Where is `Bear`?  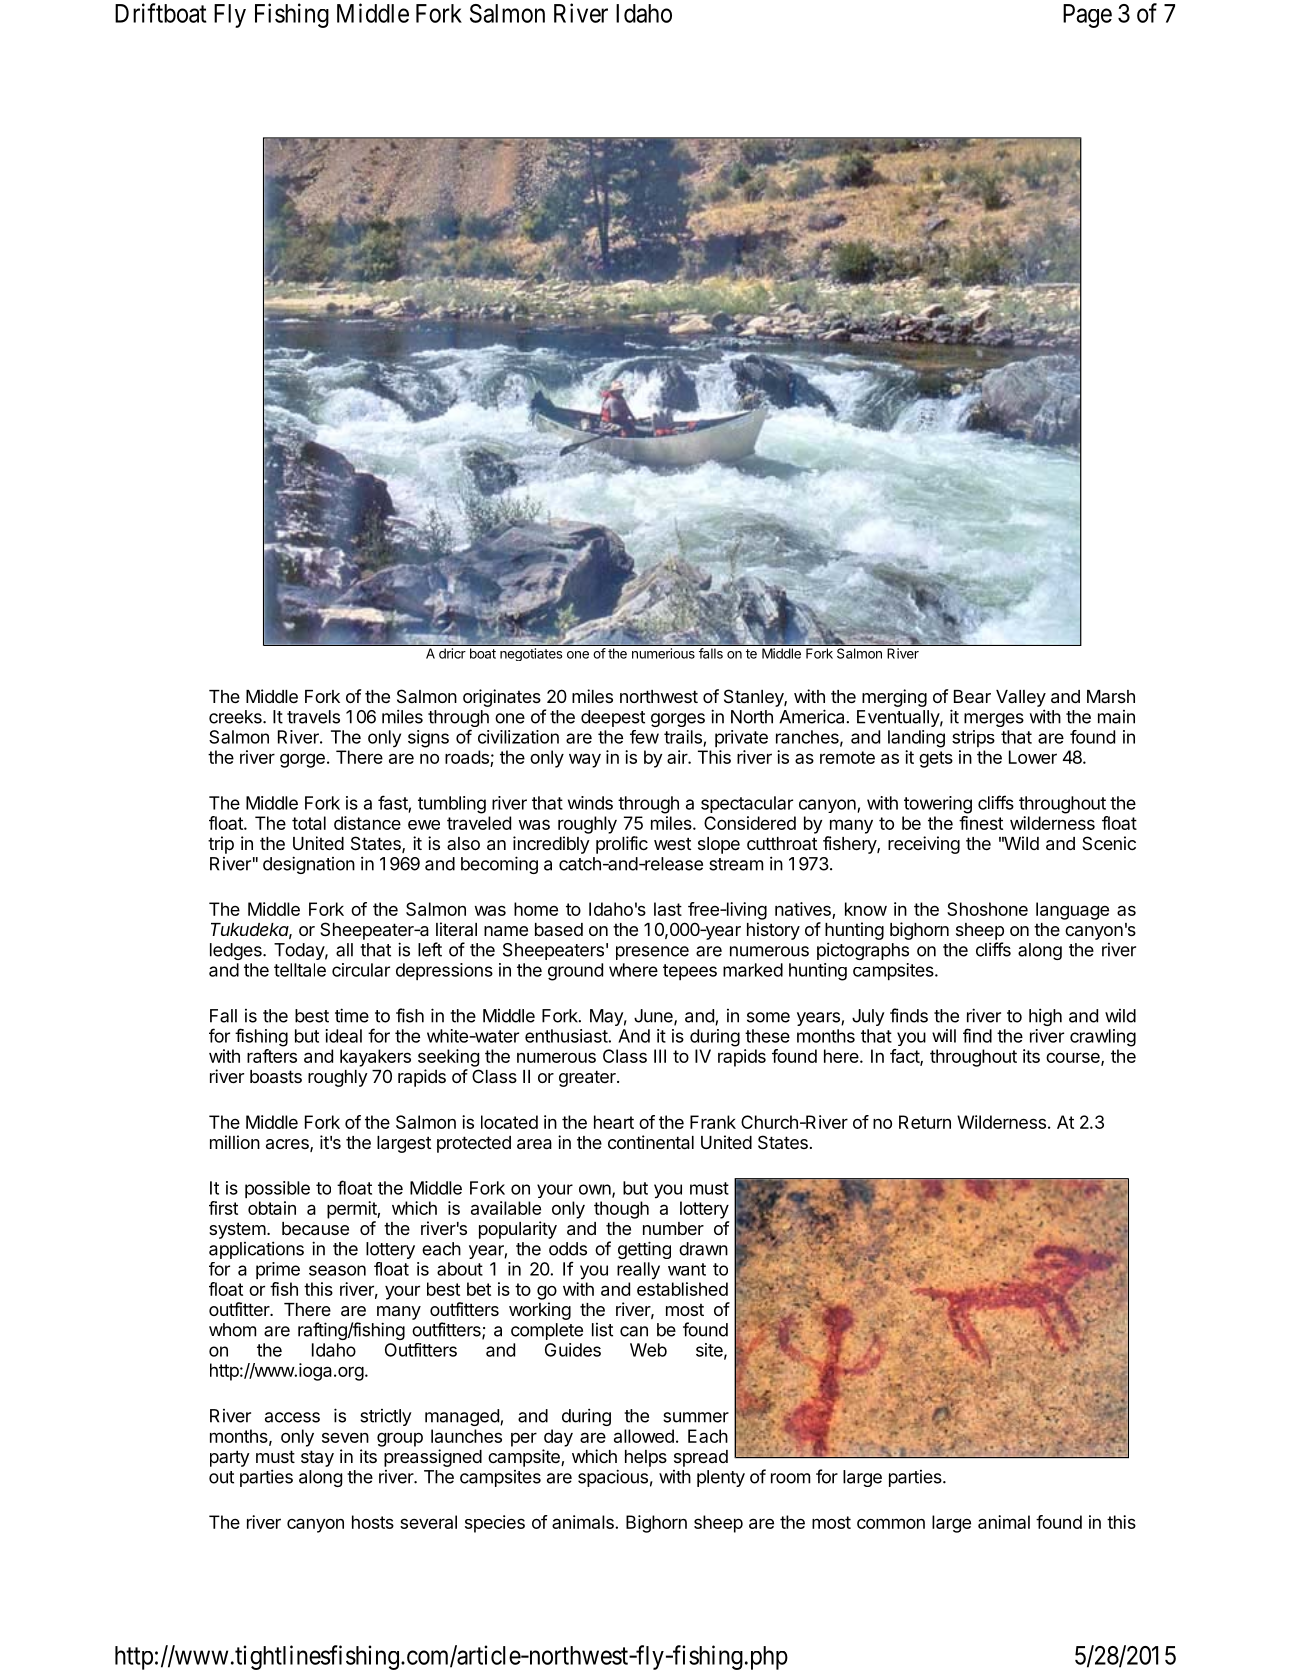
Bear is located at coordinates (972, 697).
